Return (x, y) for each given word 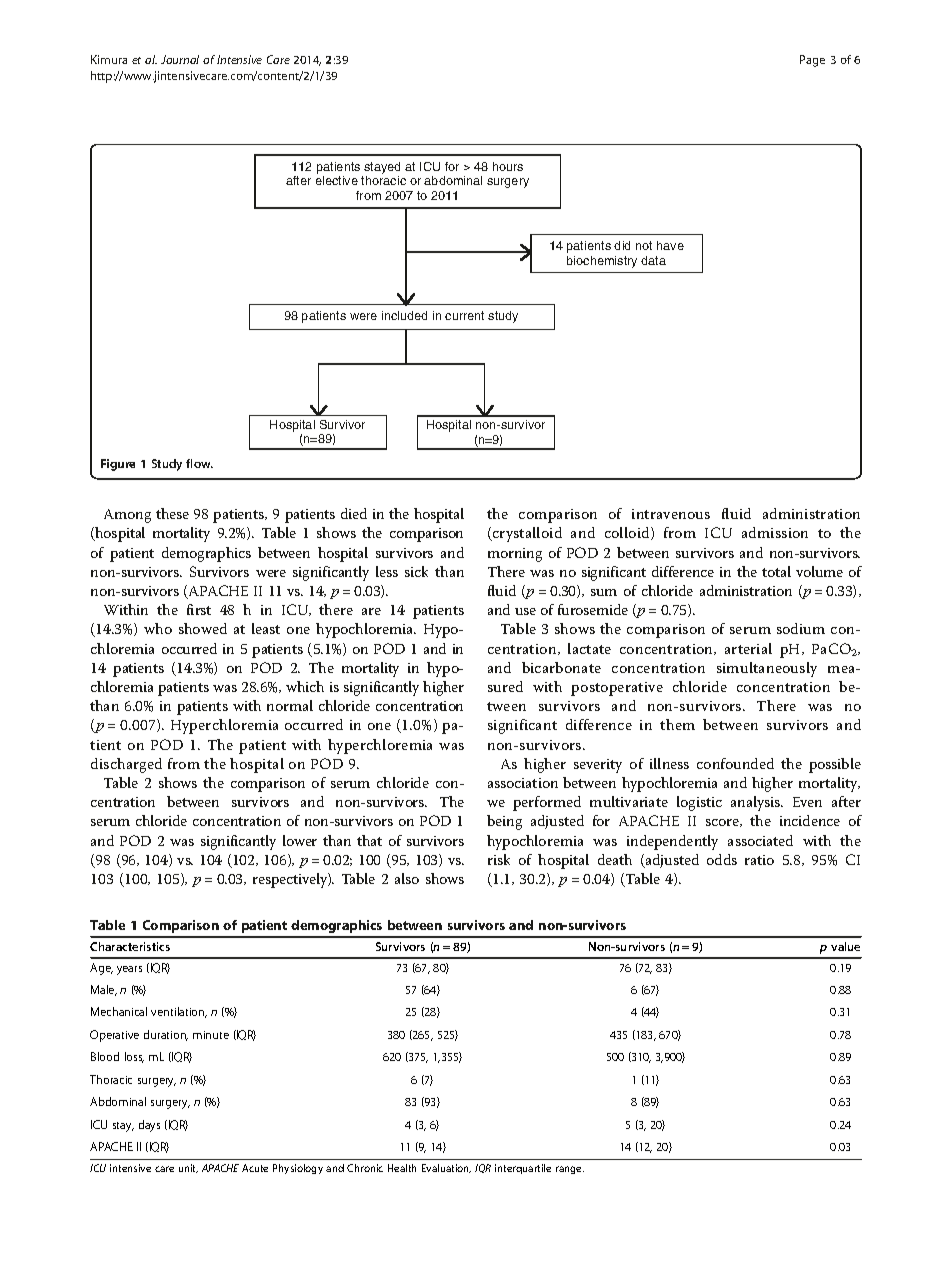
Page (812, 61)
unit (188, 1168)
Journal (180, 59)
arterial (748, 648)
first (199, 609)
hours (508, 166)
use (525, 611)
